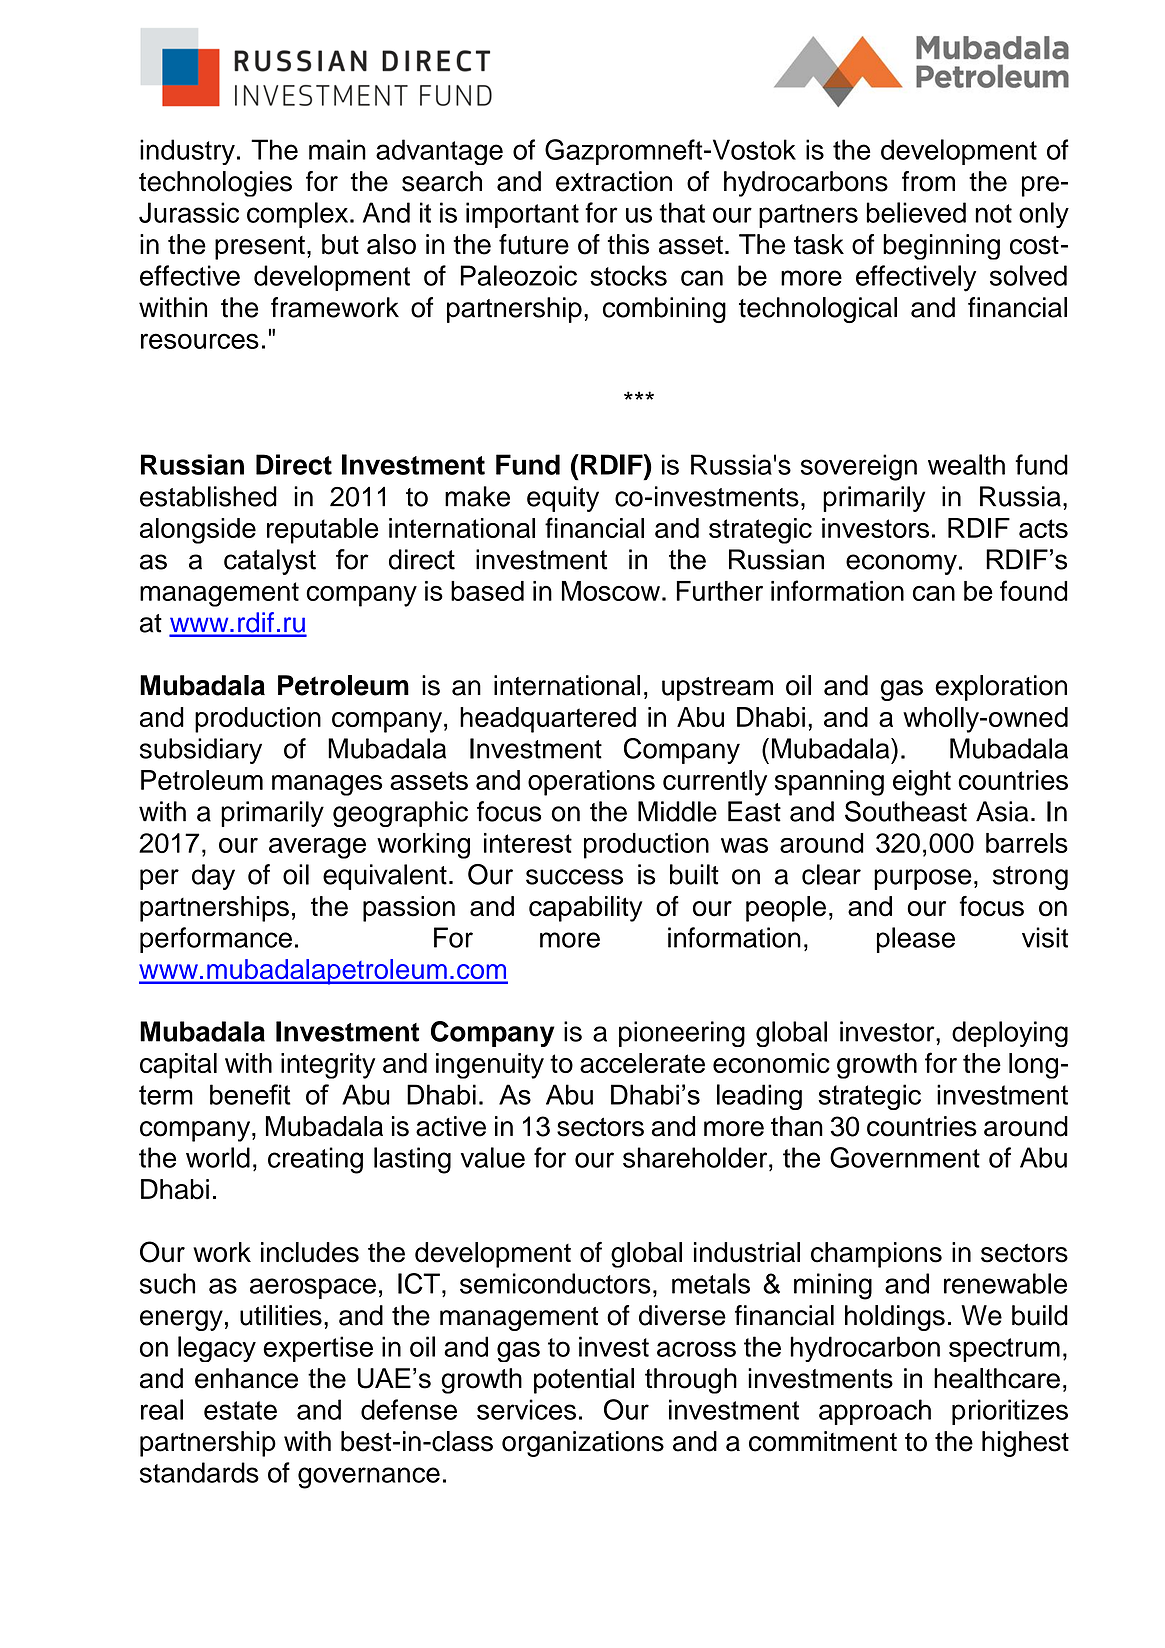 Image resolution: width=1165 pixels, height=1648 pixels. What do you see at coordinates (591, 783) in the page?
I see `operations` at bounding box center [591, 783].
